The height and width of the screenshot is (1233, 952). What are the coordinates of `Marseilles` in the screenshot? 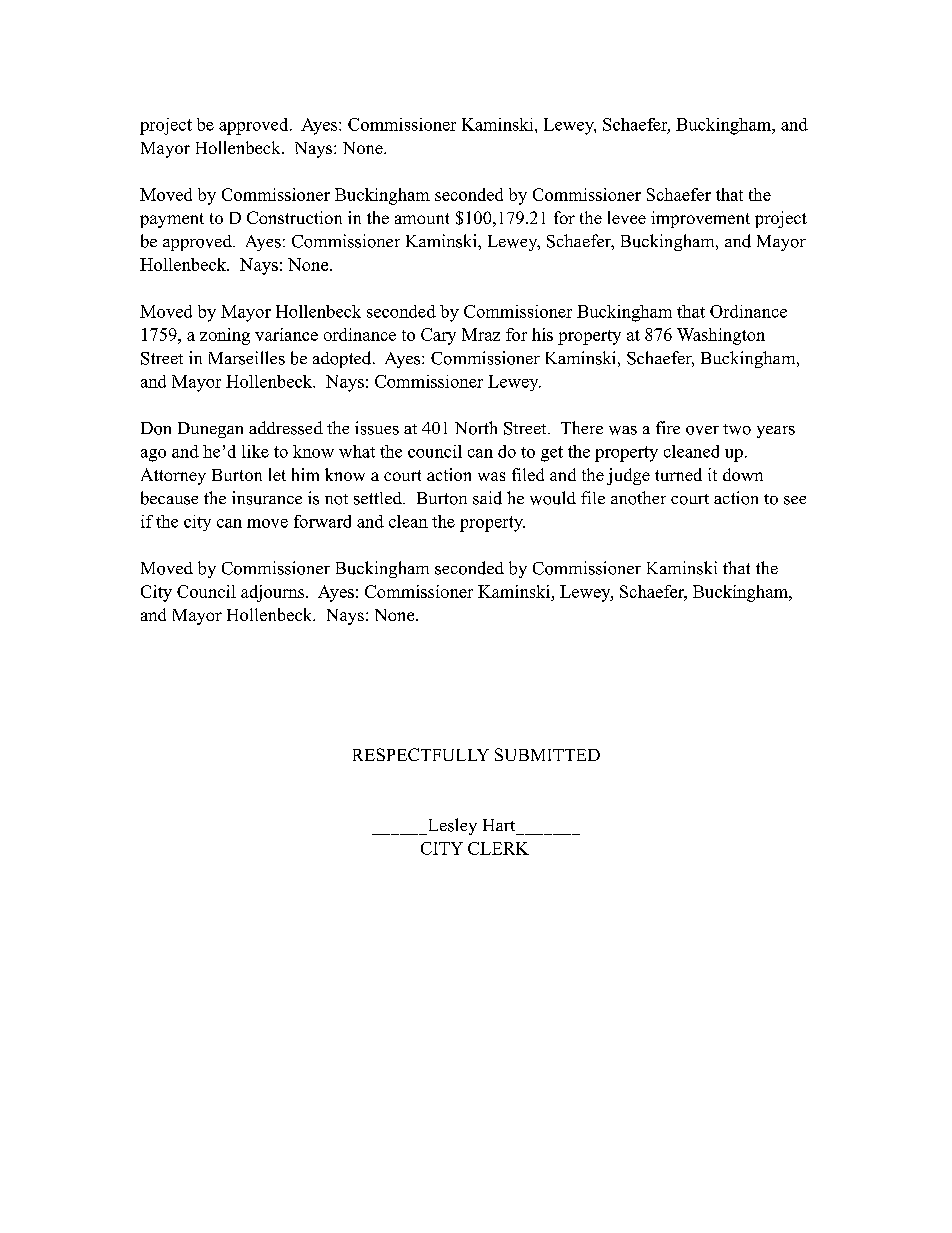 It's located at (247, 358).
